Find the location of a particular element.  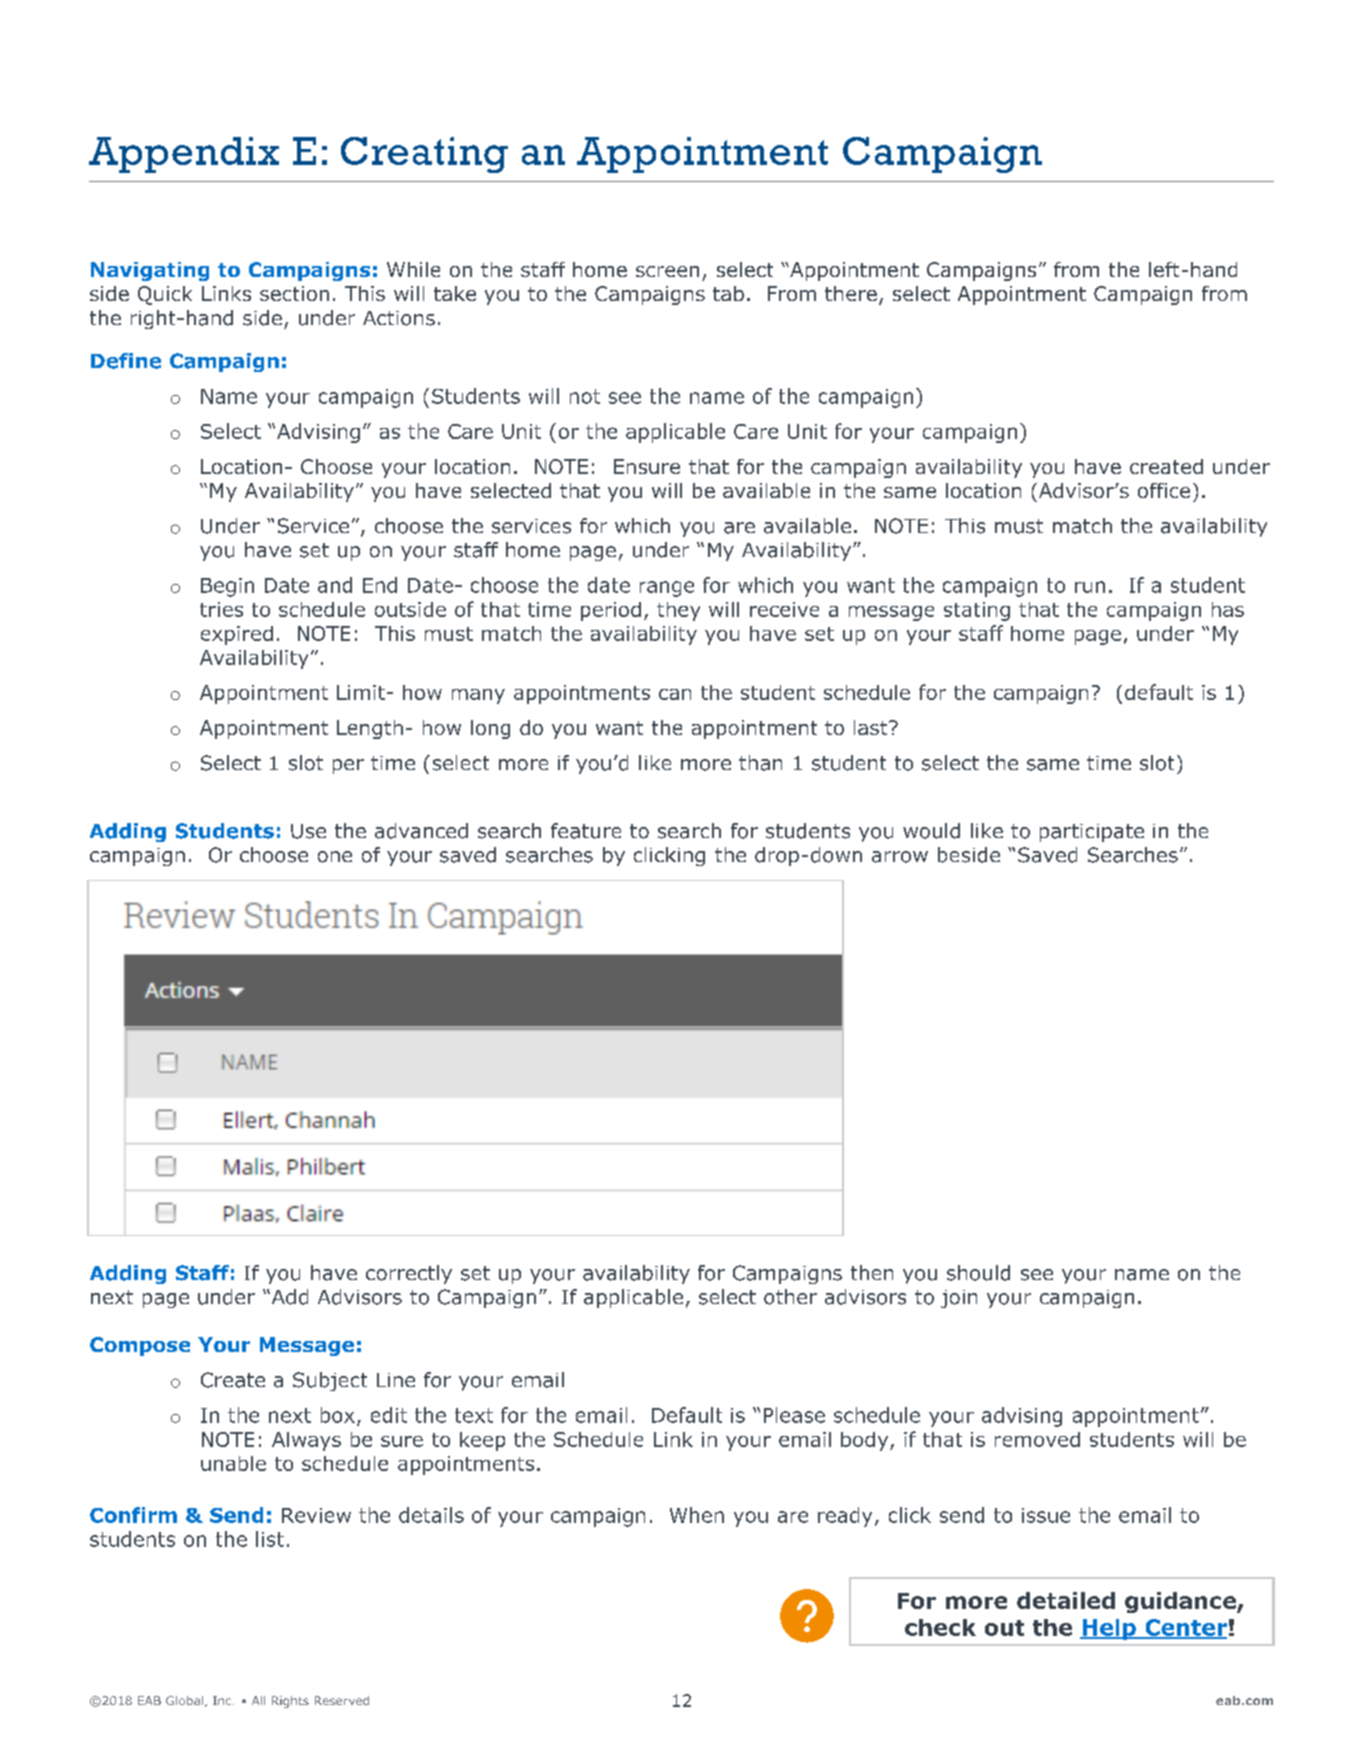

one is located at coordinates (335, 857).
